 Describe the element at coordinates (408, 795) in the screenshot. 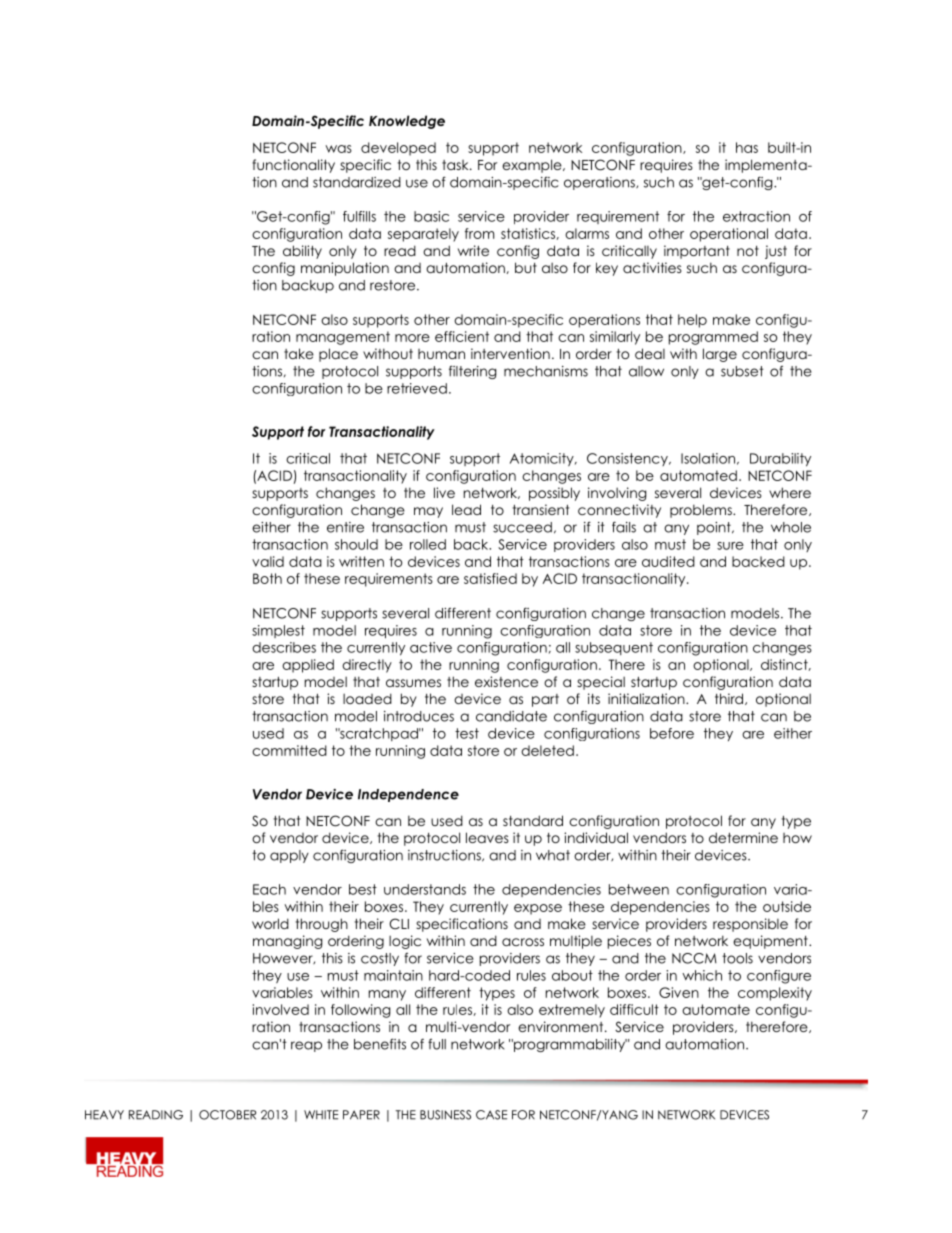

I see `Independence` at that location.
